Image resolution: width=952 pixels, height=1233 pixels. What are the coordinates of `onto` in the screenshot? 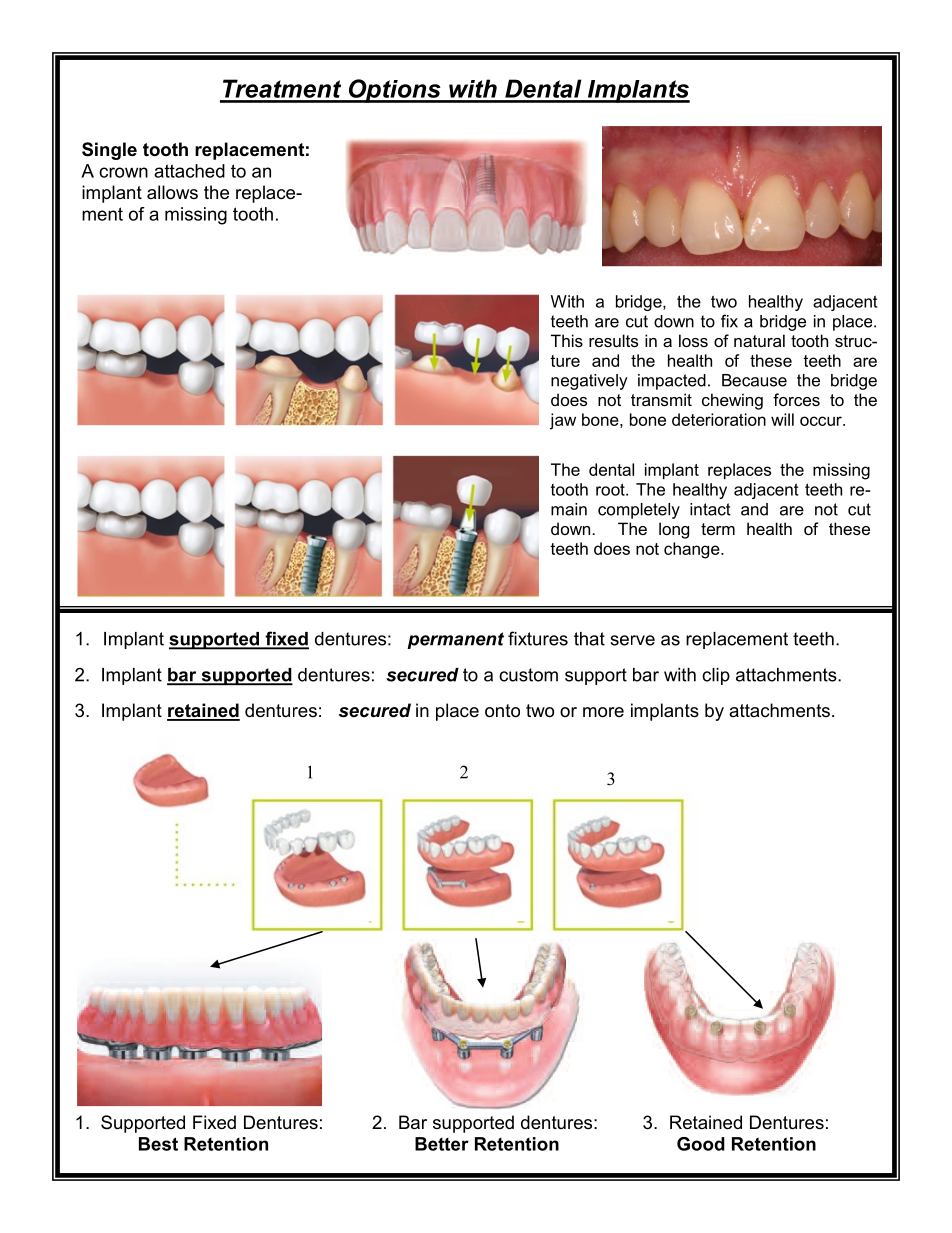 It's located at (502, 711).
